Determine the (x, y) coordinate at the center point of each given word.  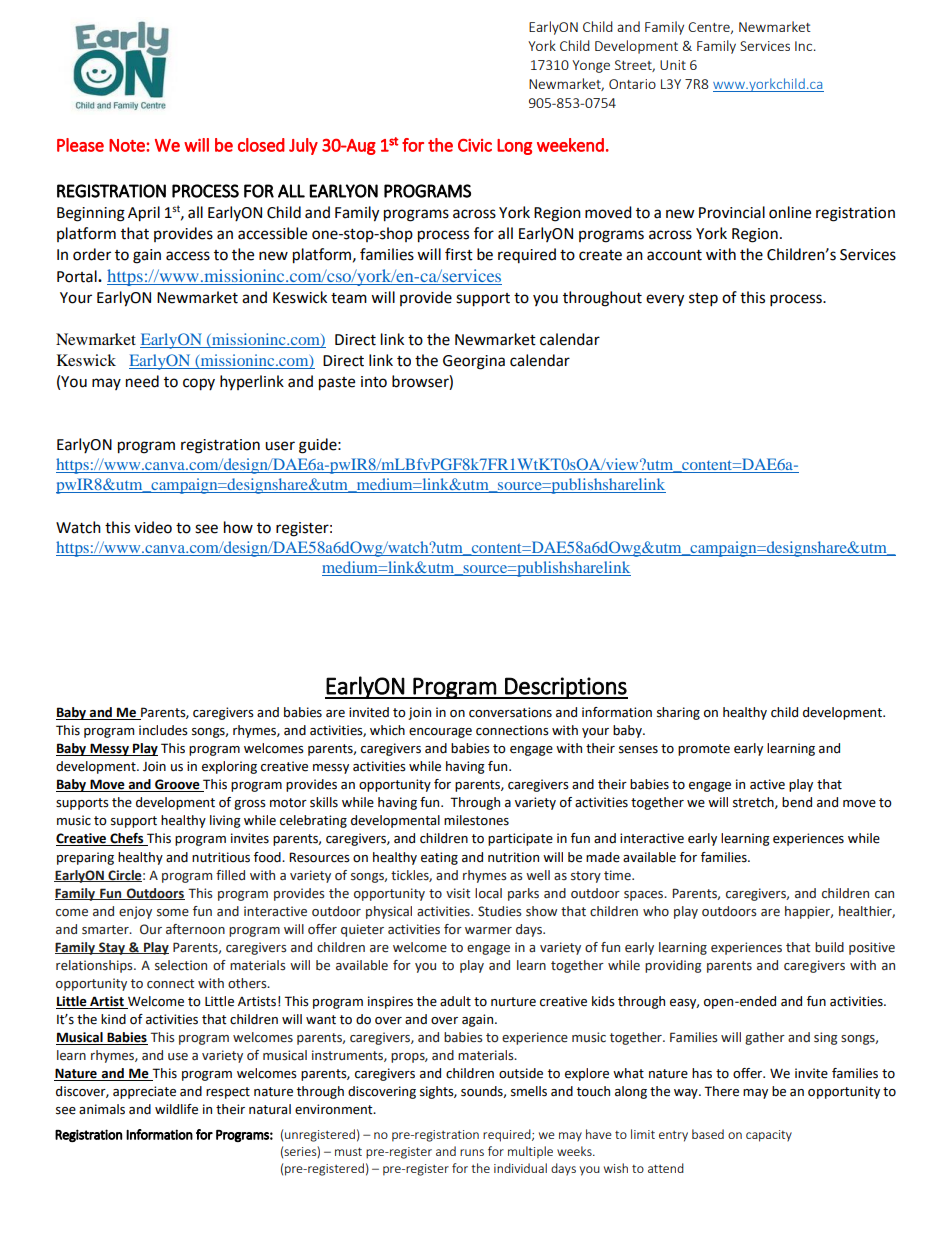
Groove (177, 785)
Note (127, 145)
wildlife (176, 1109)
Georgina (474, 362)
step (703, 300)
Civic (475, 145)
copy (199, 384)
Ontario (632, 84)
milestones (476, 820)
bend (797, 802)
